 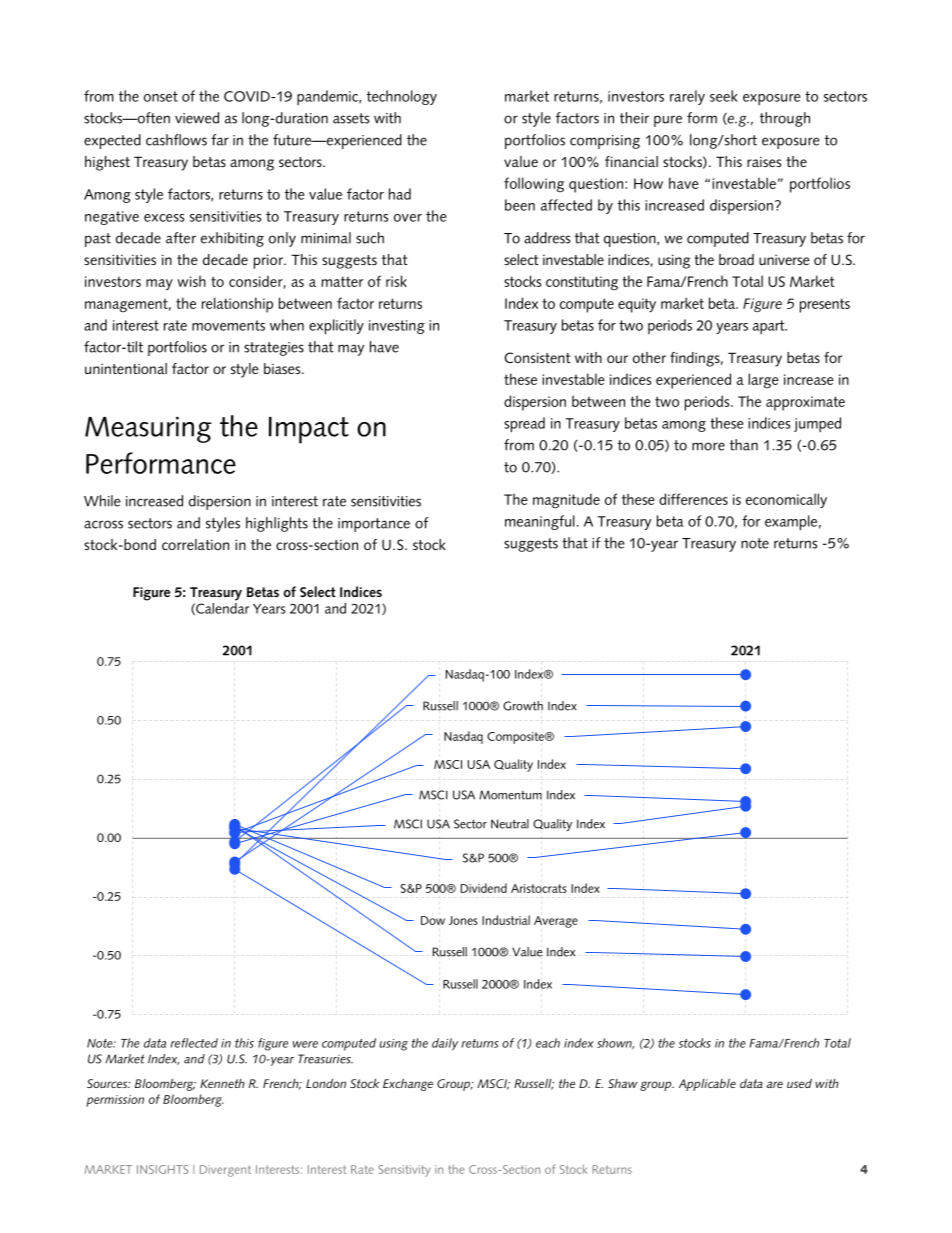 I want to click on Sensitivity, so click(x=404, y=1171).
